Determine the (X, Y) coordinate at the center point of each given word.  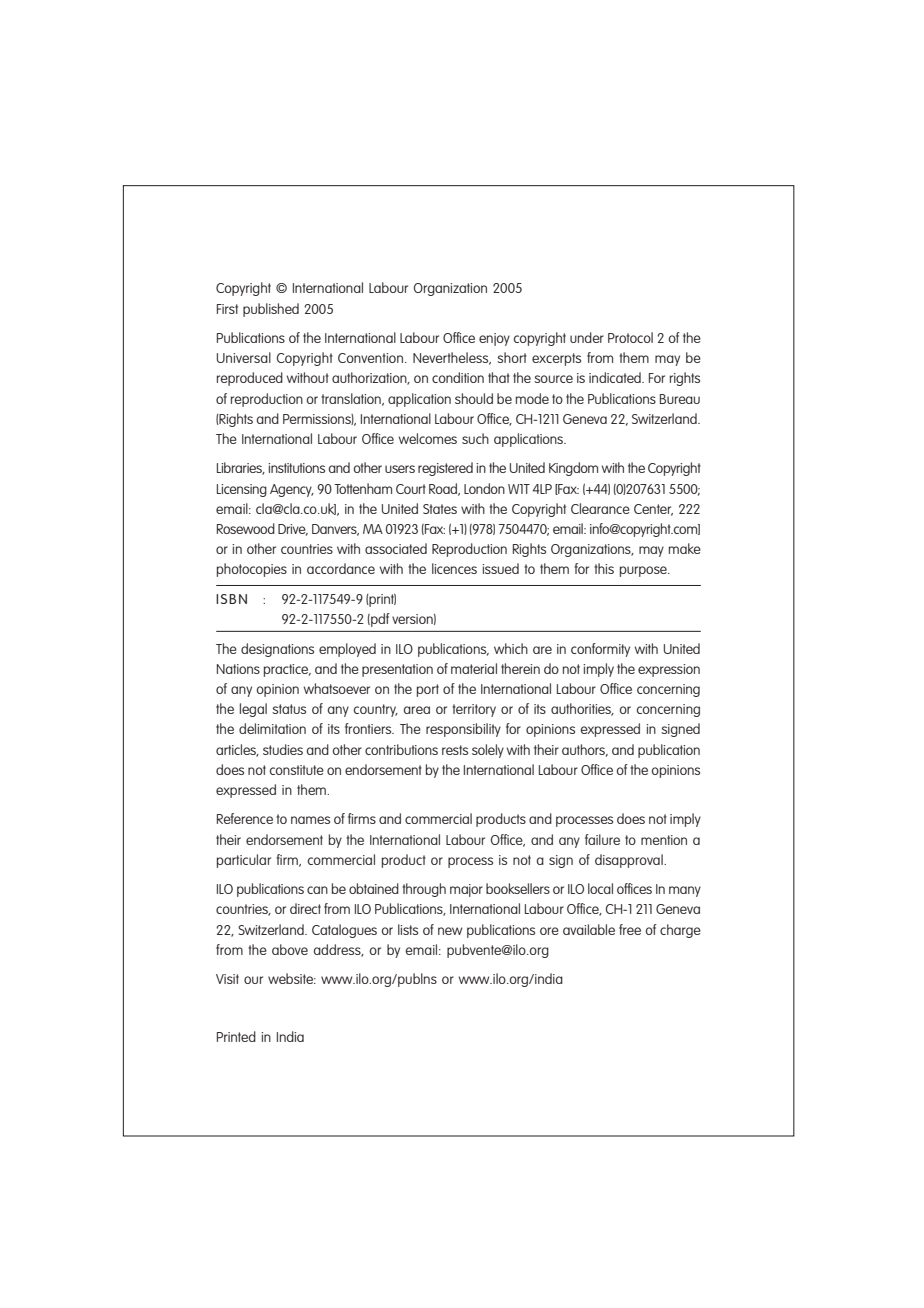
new (450, 931)
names (310, 820)
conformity (600, 650)
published (271, 310)
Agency (292, 490)
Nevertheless (452, 358)
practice (287, 670)
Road (444, 489)
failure (602, 839)
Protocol (630, 337)
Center (653, 510)
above (290, 949)
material (474, 668)
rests (455, 750)
